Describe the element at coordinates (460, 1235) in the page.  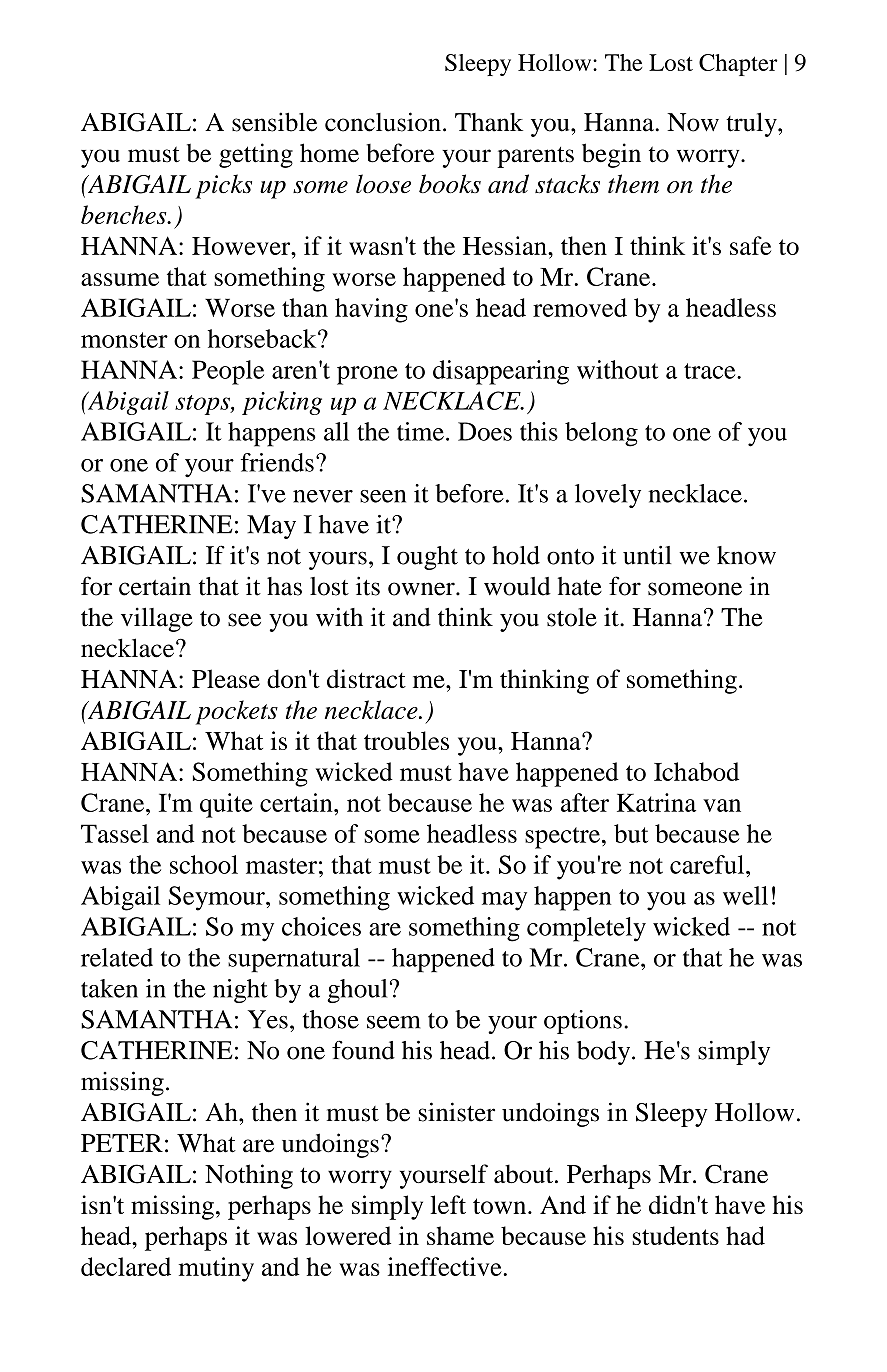
I see `shame` at that location.
